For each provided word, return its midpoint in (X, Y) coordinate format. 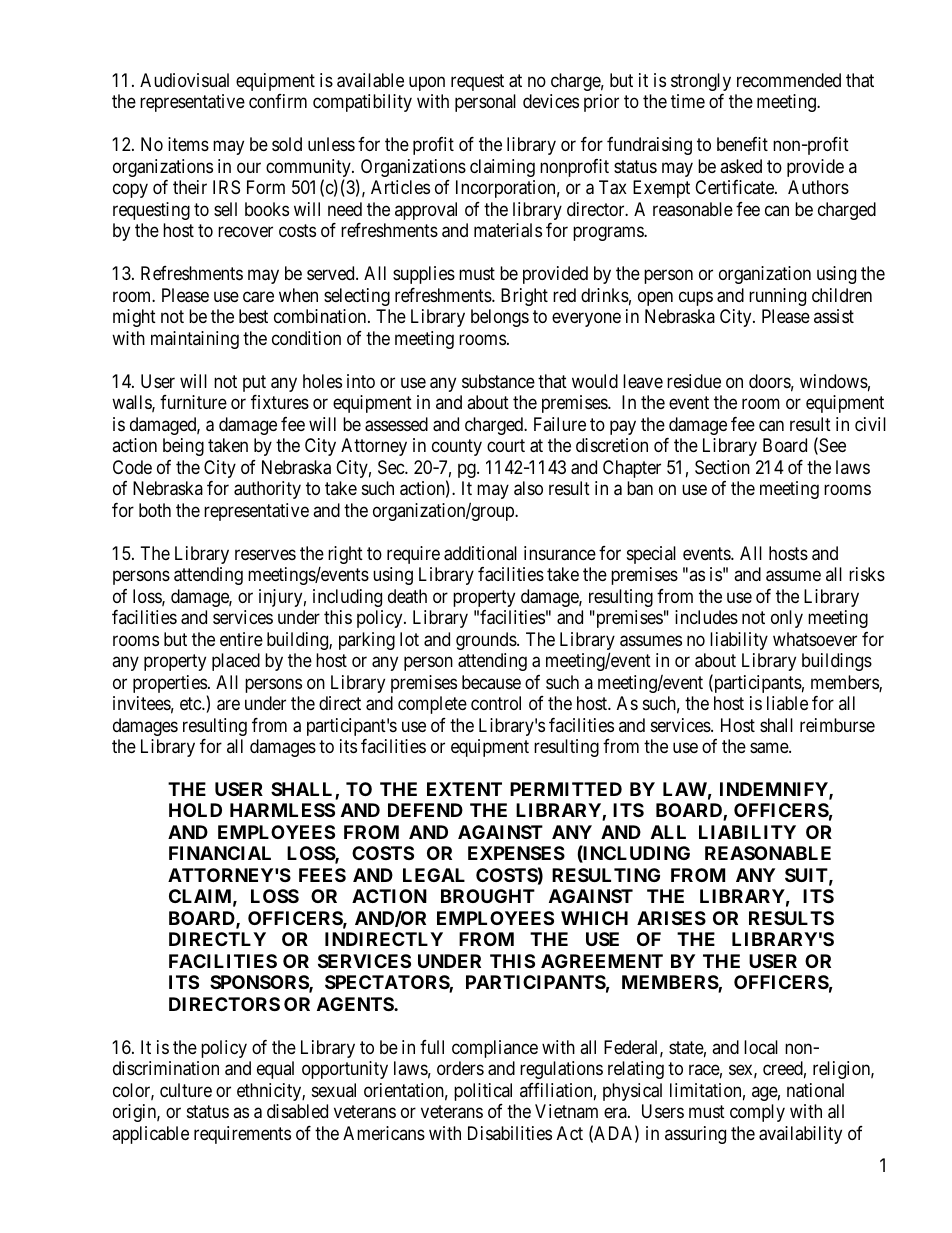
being (183, 447)
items (188, 144)
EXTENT (464, 789)
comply (757, 1113)
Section (722, 467)
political (483, 1092)
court (506, 445)
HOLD (195, 810)
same (770, 748)
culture (186, 1090)
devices (551, 101)
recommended (789, 80)
